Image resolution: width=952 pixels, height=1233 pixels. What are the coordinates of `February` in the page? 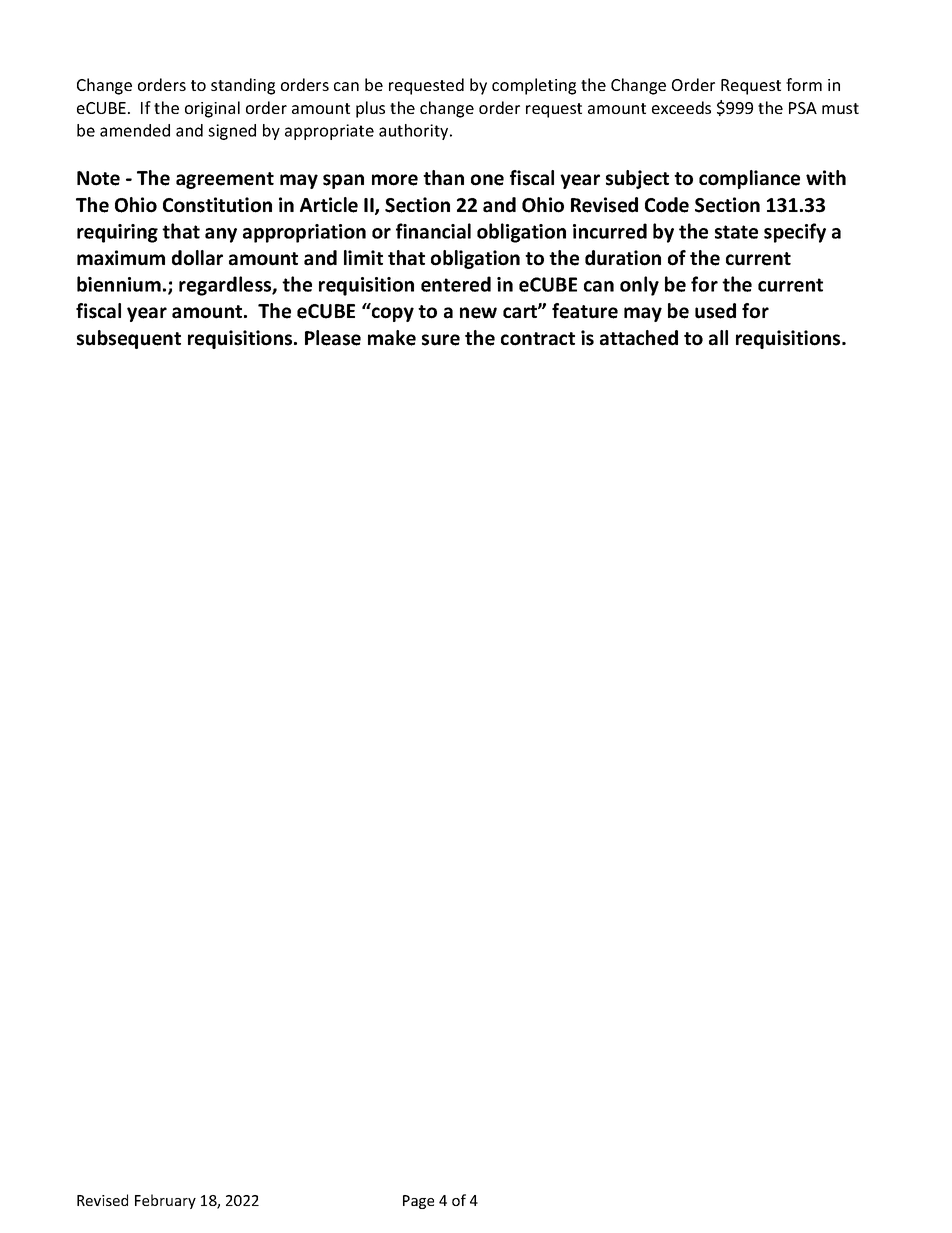 It's located at (165, 1201).
